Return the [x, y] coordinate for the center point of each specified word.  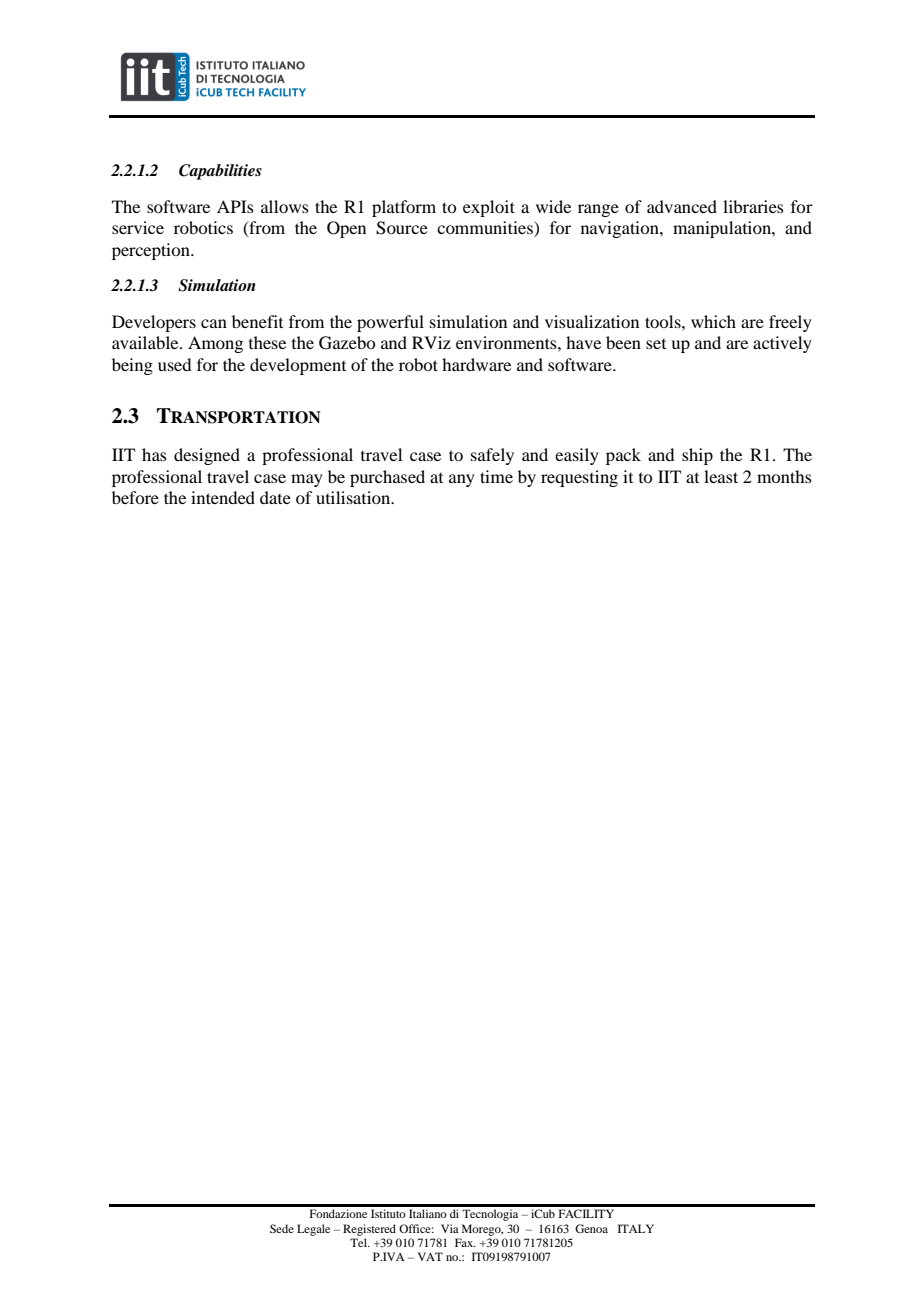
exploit [489, 208]
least [721, 476]
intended [223, 497]
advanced [682, 206]
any [462, 480]
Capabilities [220, 172]
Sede [282, 1228]
